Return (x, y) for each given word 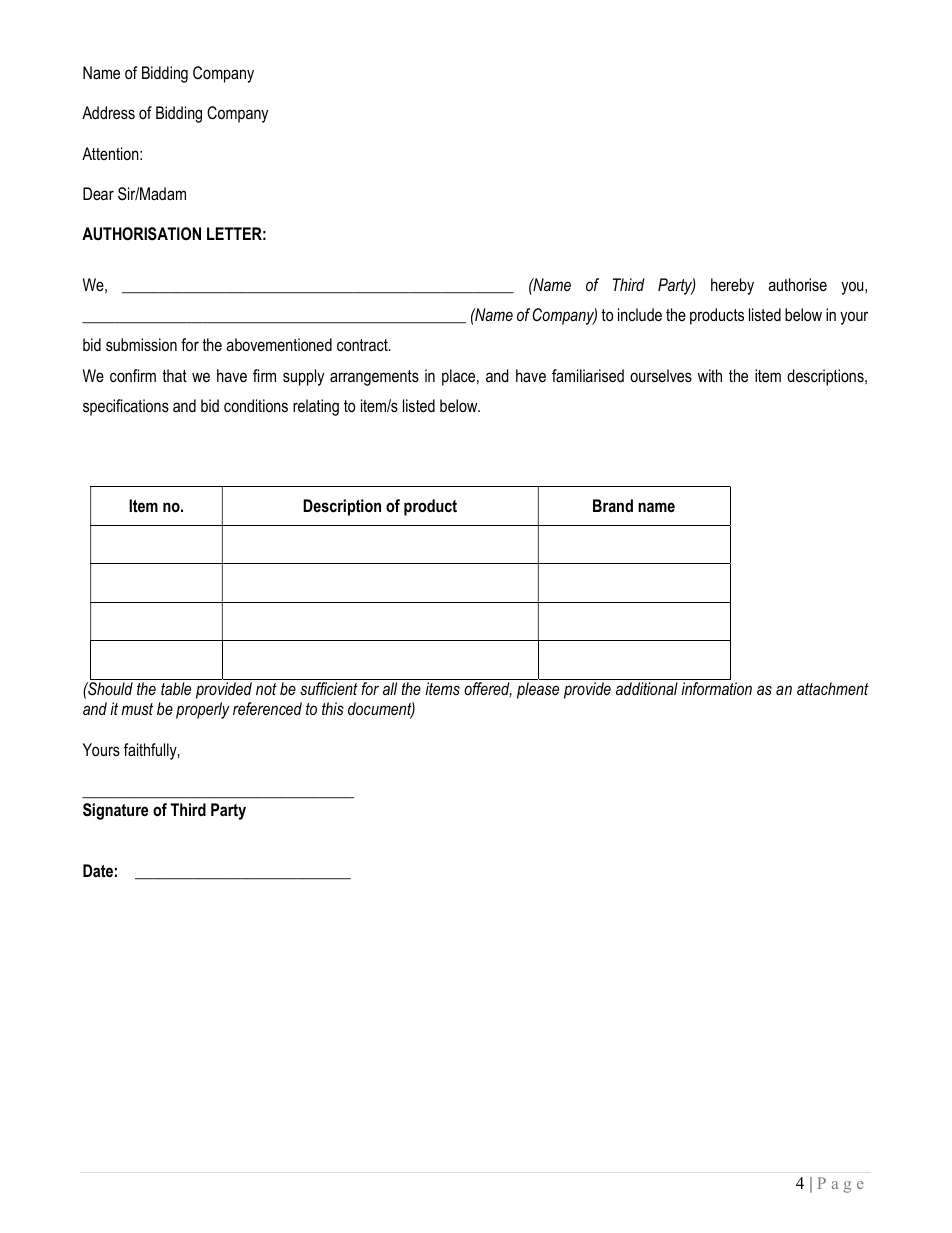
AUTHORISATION (141, 234)
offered (488, 690)
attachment (833, 688)
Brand (613, 505)
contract (363, 345)
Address (108, 112)
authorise (797, 284)
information (716, 688)
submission (141, 345)
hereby (732, 286)
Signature (115, 811)
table (176, 688)
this (333, 708)
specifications (126, 407)
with (710, 375)
